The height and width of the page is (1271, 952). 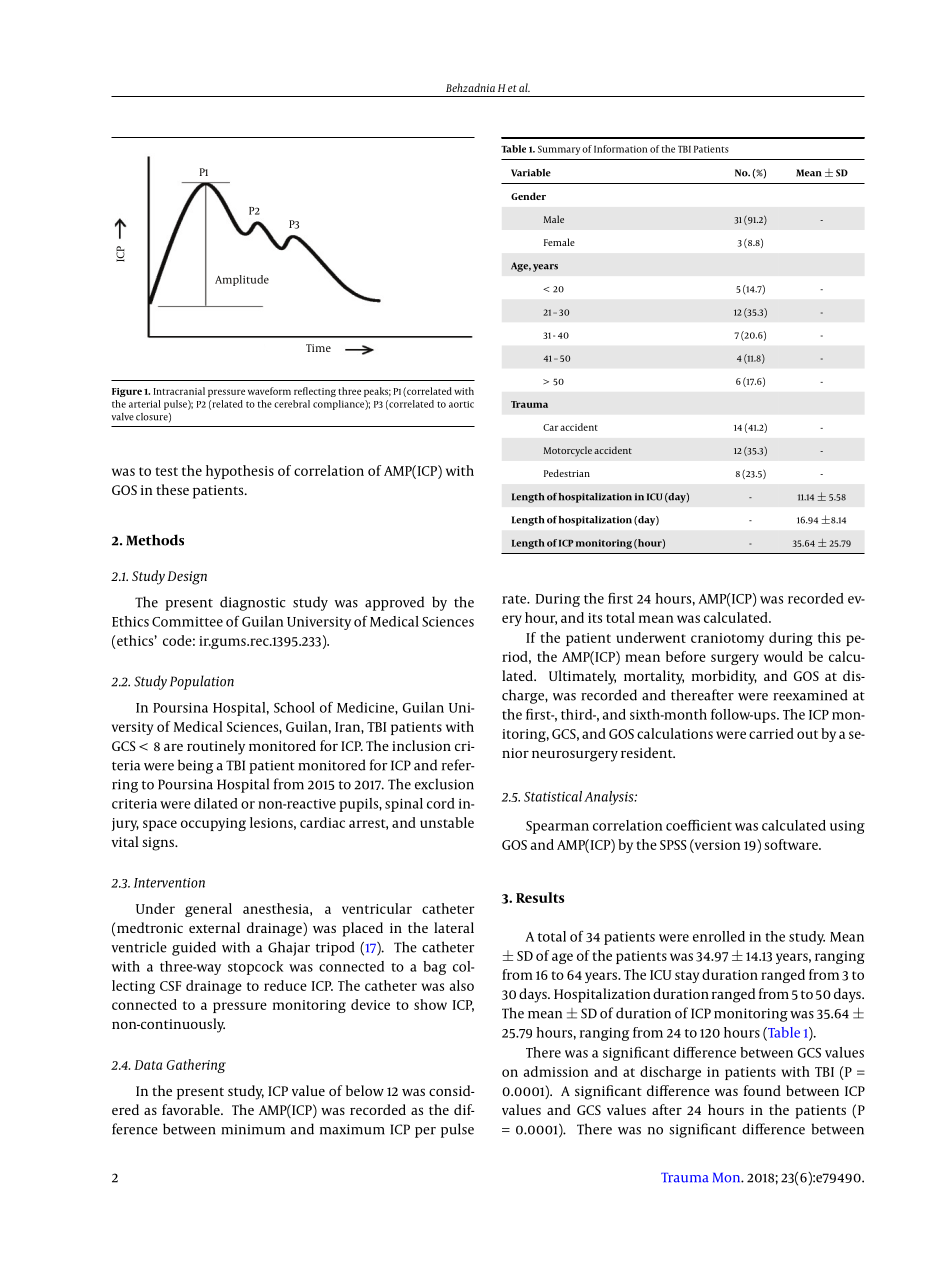 What do you see at coordinates (192, 1109) in the page?
I see `favorable` at bounding box center [192, 1109].
